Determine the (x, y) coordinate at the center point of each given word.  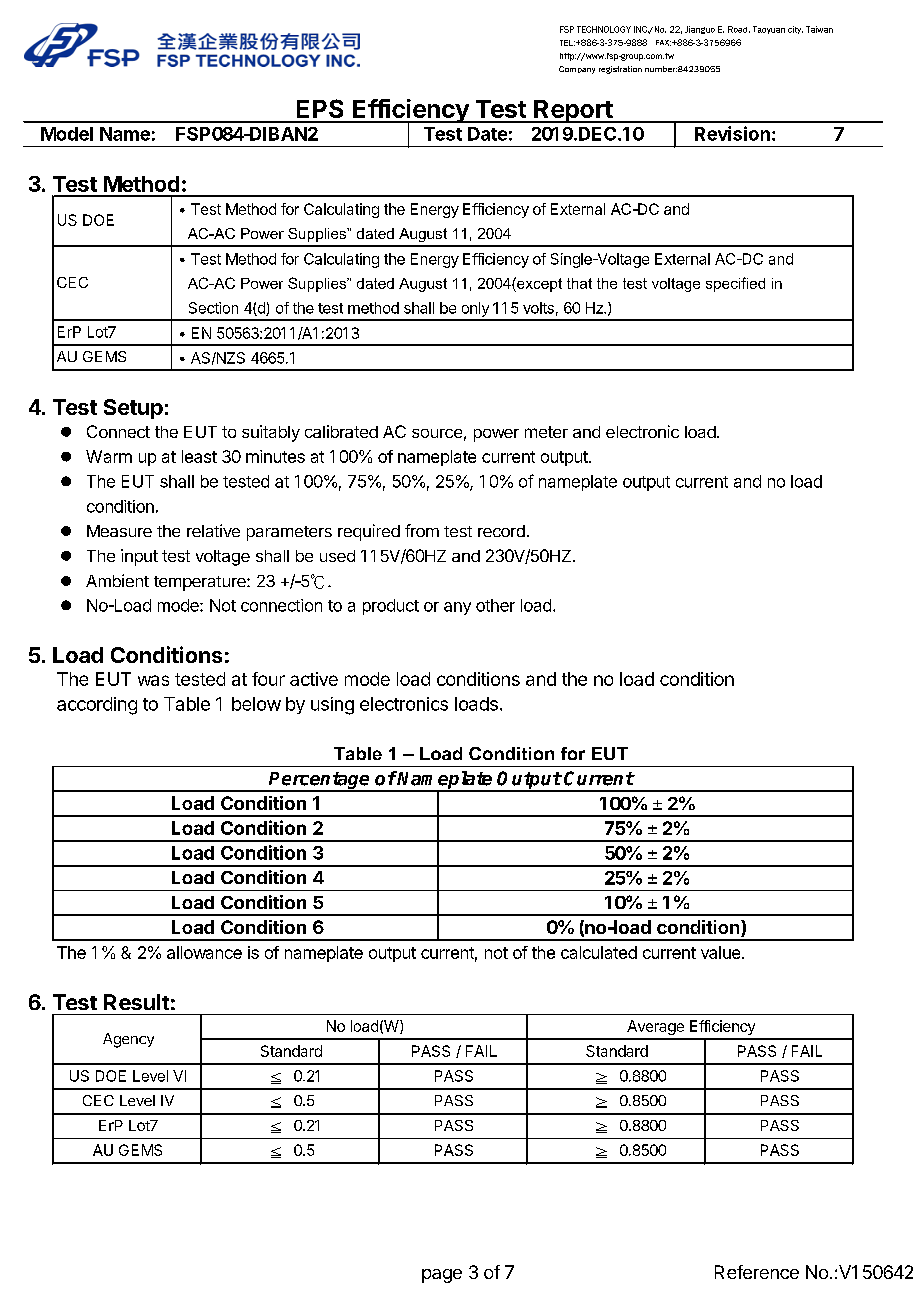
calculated (599, 952)
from (422, 530)
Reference (757, 1272)
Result (136, 1002)
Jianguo (700, 30)
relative (213, 530)
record (501, 531)
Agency (128, 1040)
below (256, 704)
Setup (133, 409)
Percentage (320, 782)
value (722, 952)
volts (538, 308)
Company (577, 70)
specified (735, 284)
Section (213, 308)
